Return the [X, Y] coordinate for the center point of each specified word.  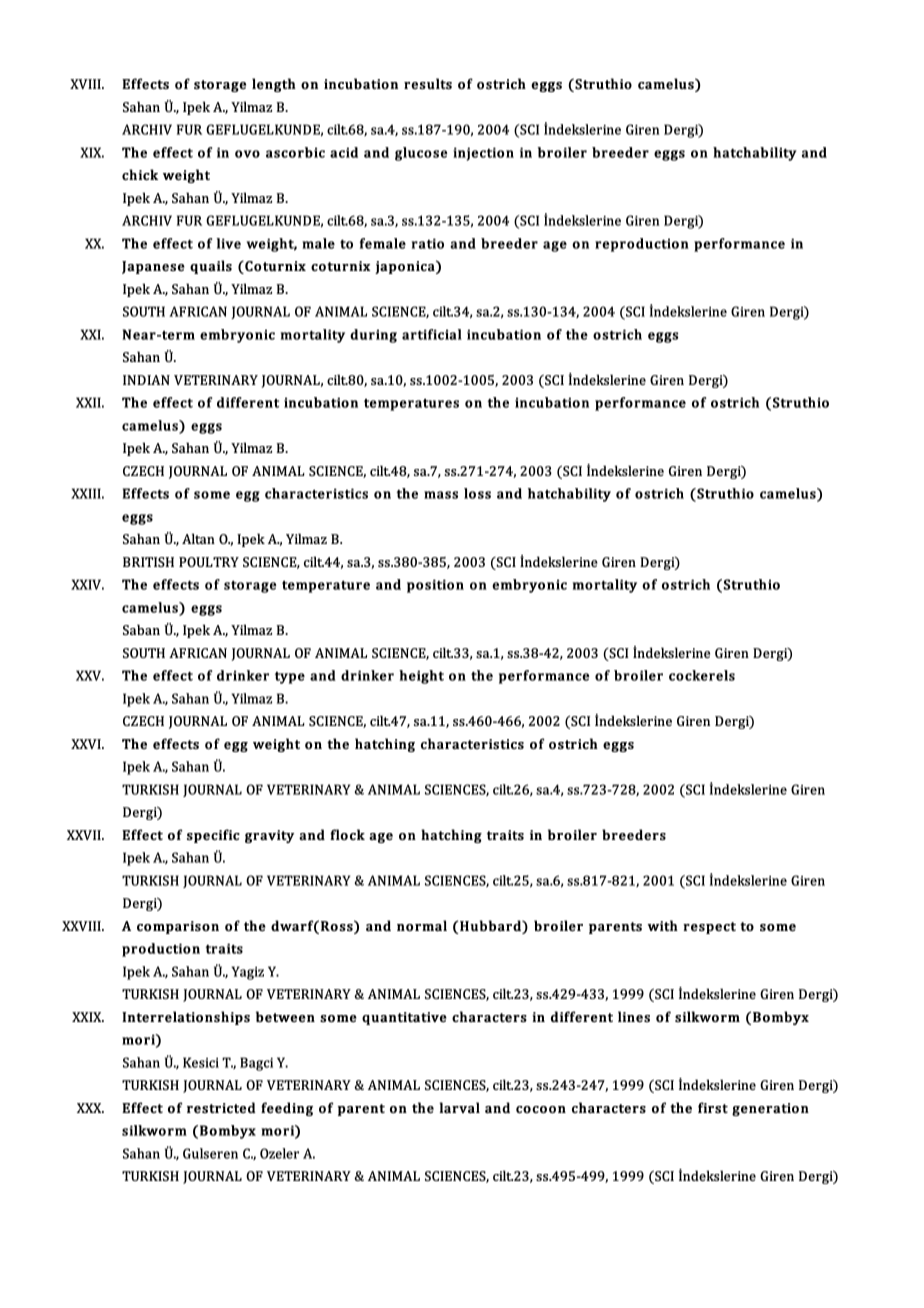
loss [477, 493]
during [373, 336]
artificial [432, 334]
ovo [247, 154]
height [421, 677]
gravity [269, 836]
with [662, 925]
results [428, 83]
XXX [90, 1108]
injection [483, 154]
